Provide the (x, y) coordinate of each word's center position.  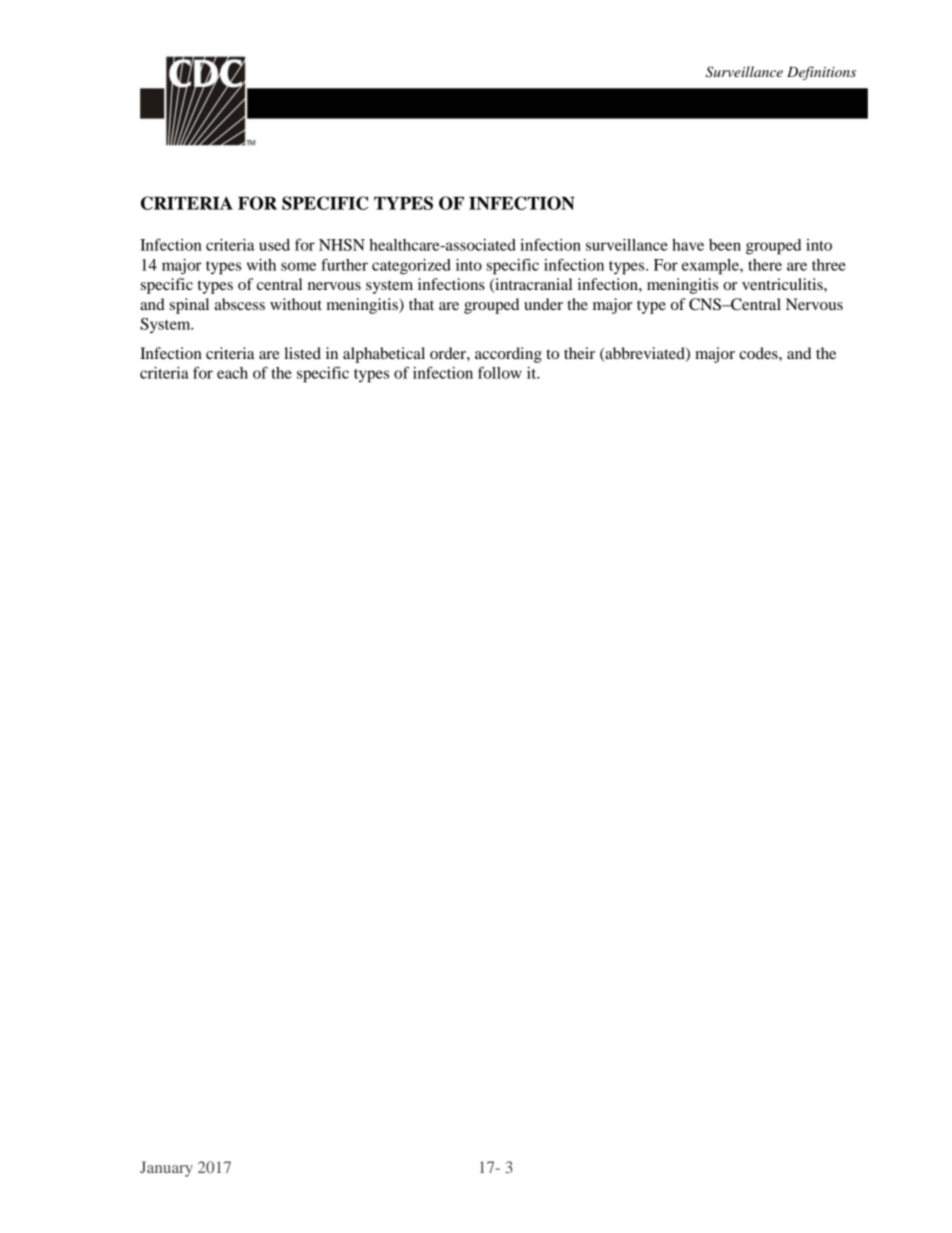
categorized (411, 267)
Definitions (821, 73)
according (508, 355)
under (543, 304)
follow (500, 372)
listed (302, 353)
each (232, 373)
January (166, 1169)
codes (759, 353)
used (274, 245)
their (579, 353)
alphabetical (384, 355)
